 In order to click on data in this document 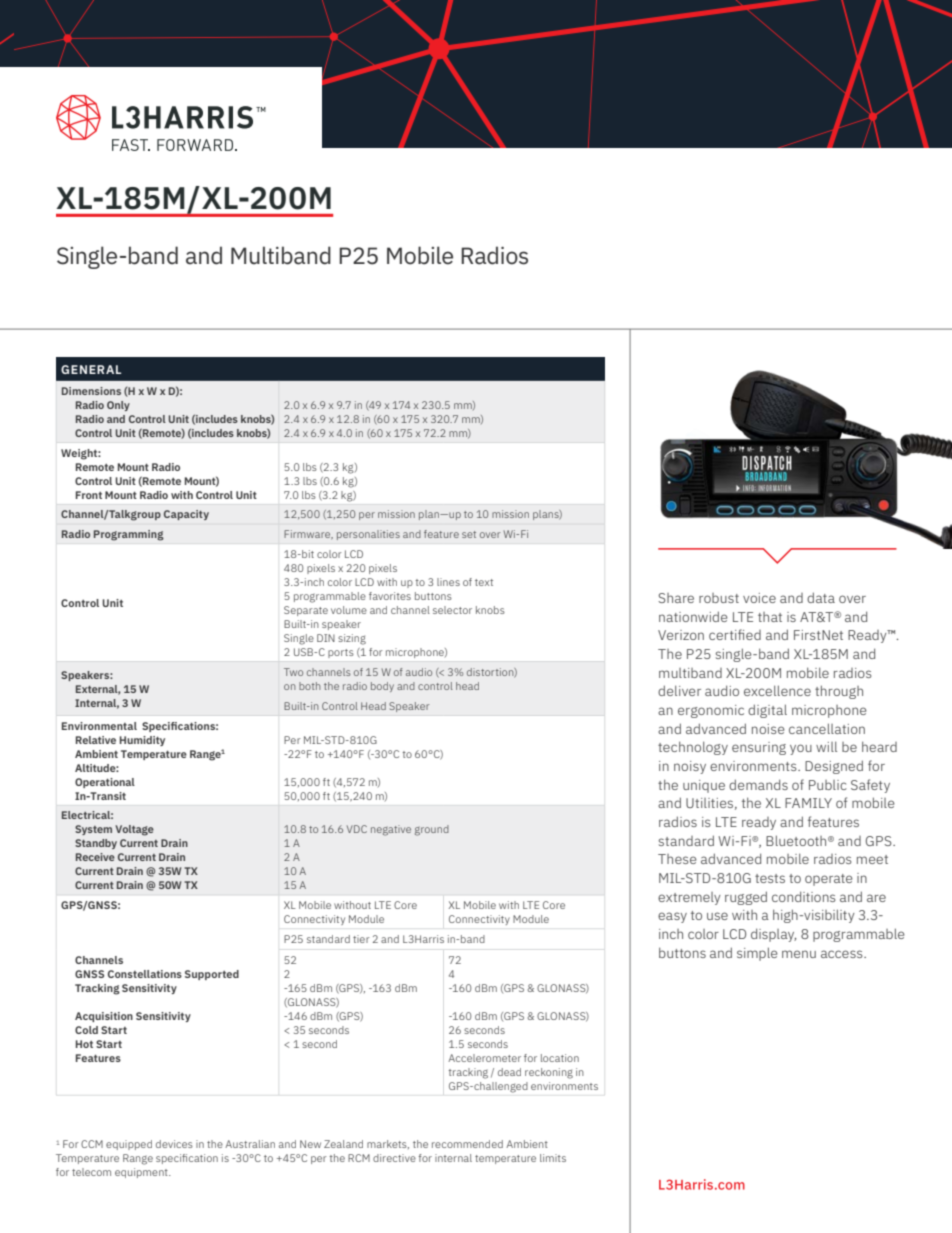, I will do `click(821, 597)`.
